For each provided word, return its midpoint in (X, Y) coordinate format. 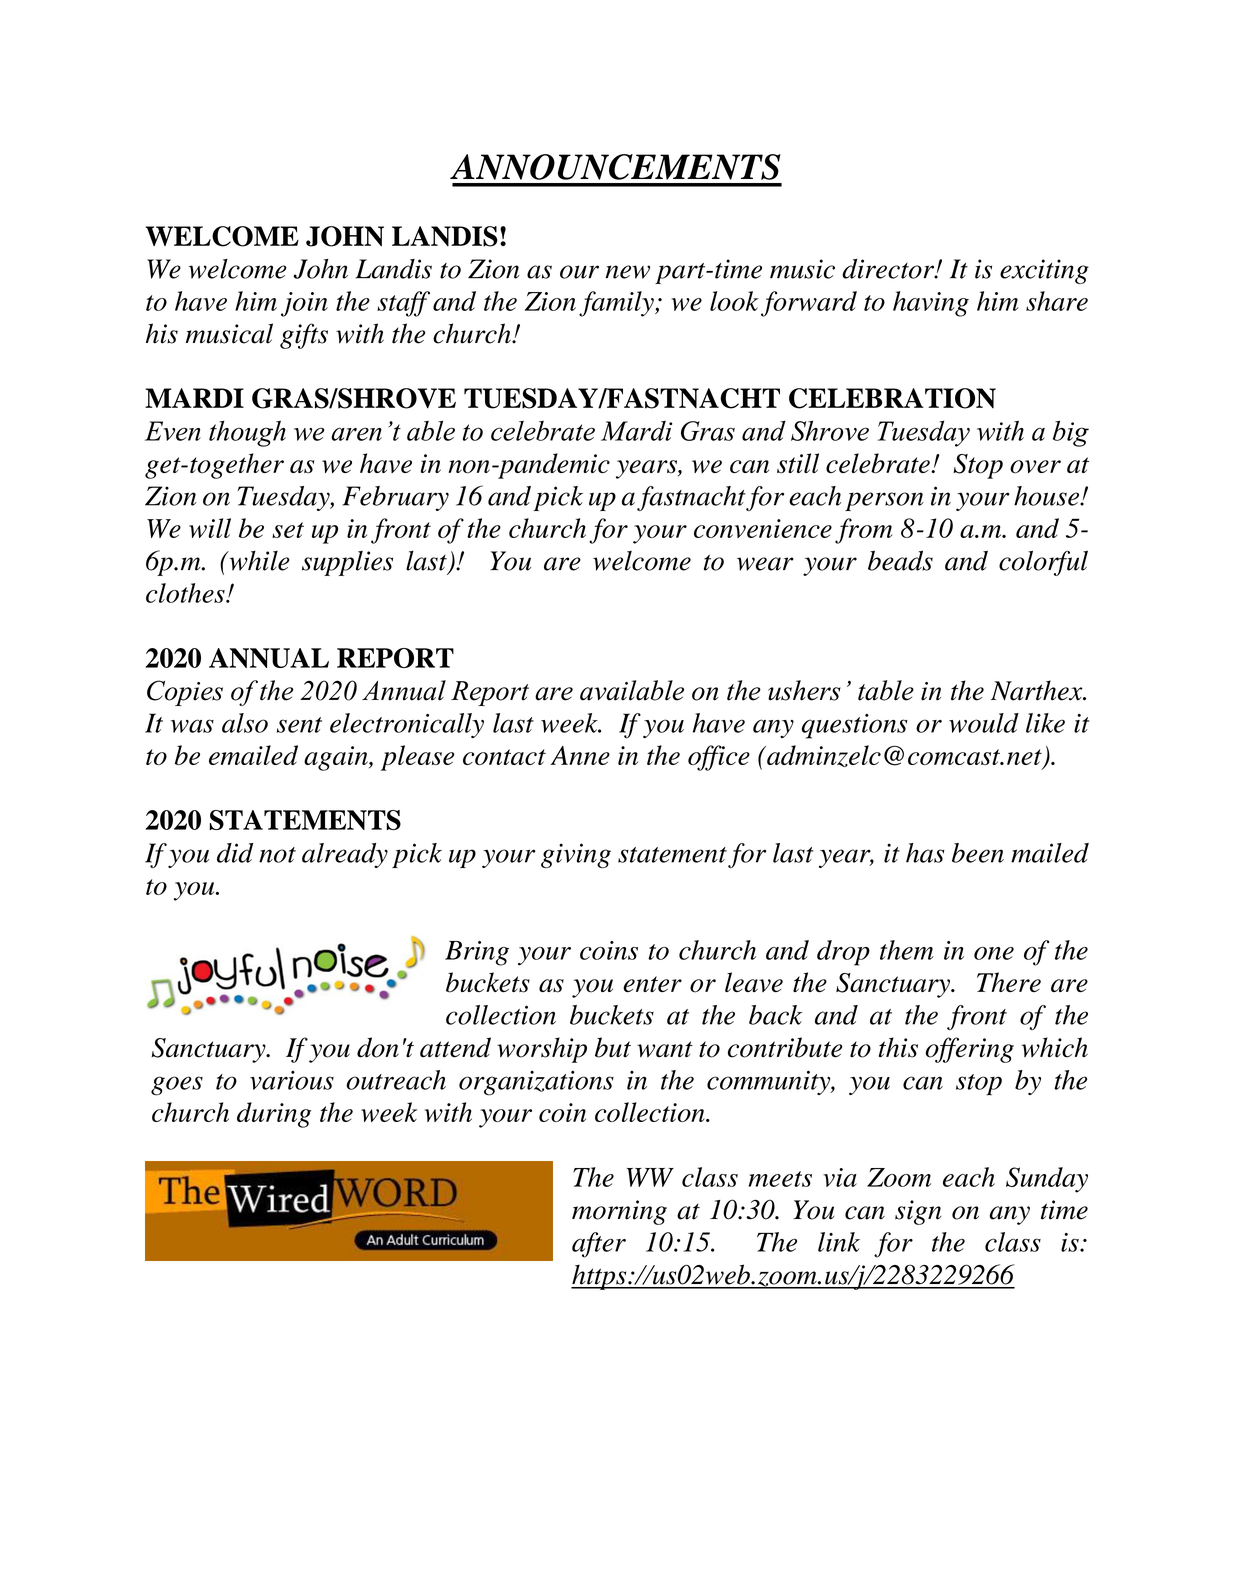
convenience (763, 528)
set (288, 530)
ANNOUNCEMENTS (615, 167)
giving (576, 855)
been (978, 853)
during (274, 1115)
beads (900, 560)
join (304, 304)
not (277, 855)
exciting (1044, 271)
